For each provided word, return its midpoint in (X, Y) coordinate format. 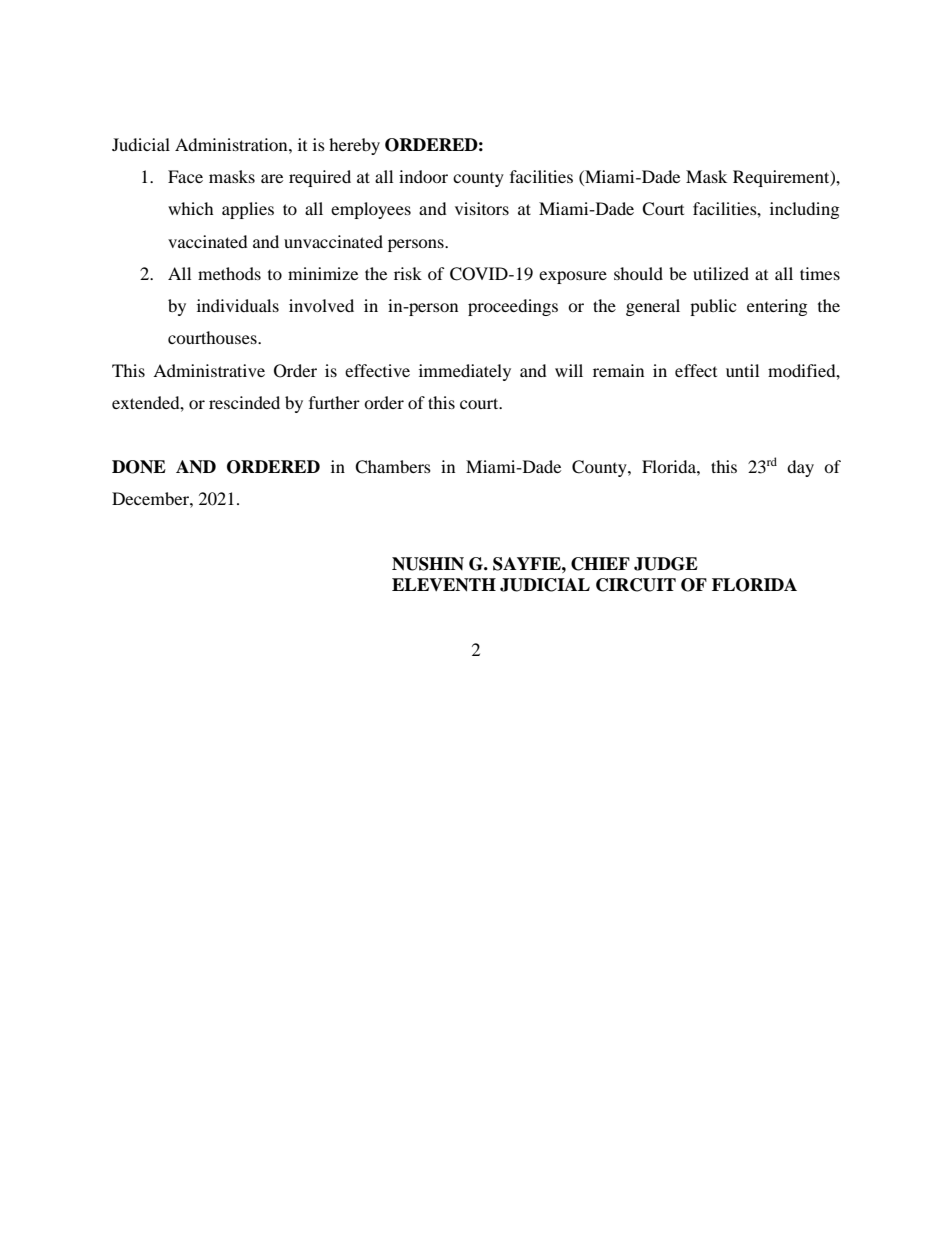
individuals (238, 305)
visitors (482, 208)
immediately (465, 372)
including (804, 210)
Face (185, 176)
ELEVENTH (444, 585)
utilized (721, 273)
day (800, 468)
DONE (139, 467)
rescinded (244, 402)
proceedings (513, 307)
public (713, 307)
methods (229, 273)
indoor (423, 176)
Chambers (393, 467)
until (742, 370)
